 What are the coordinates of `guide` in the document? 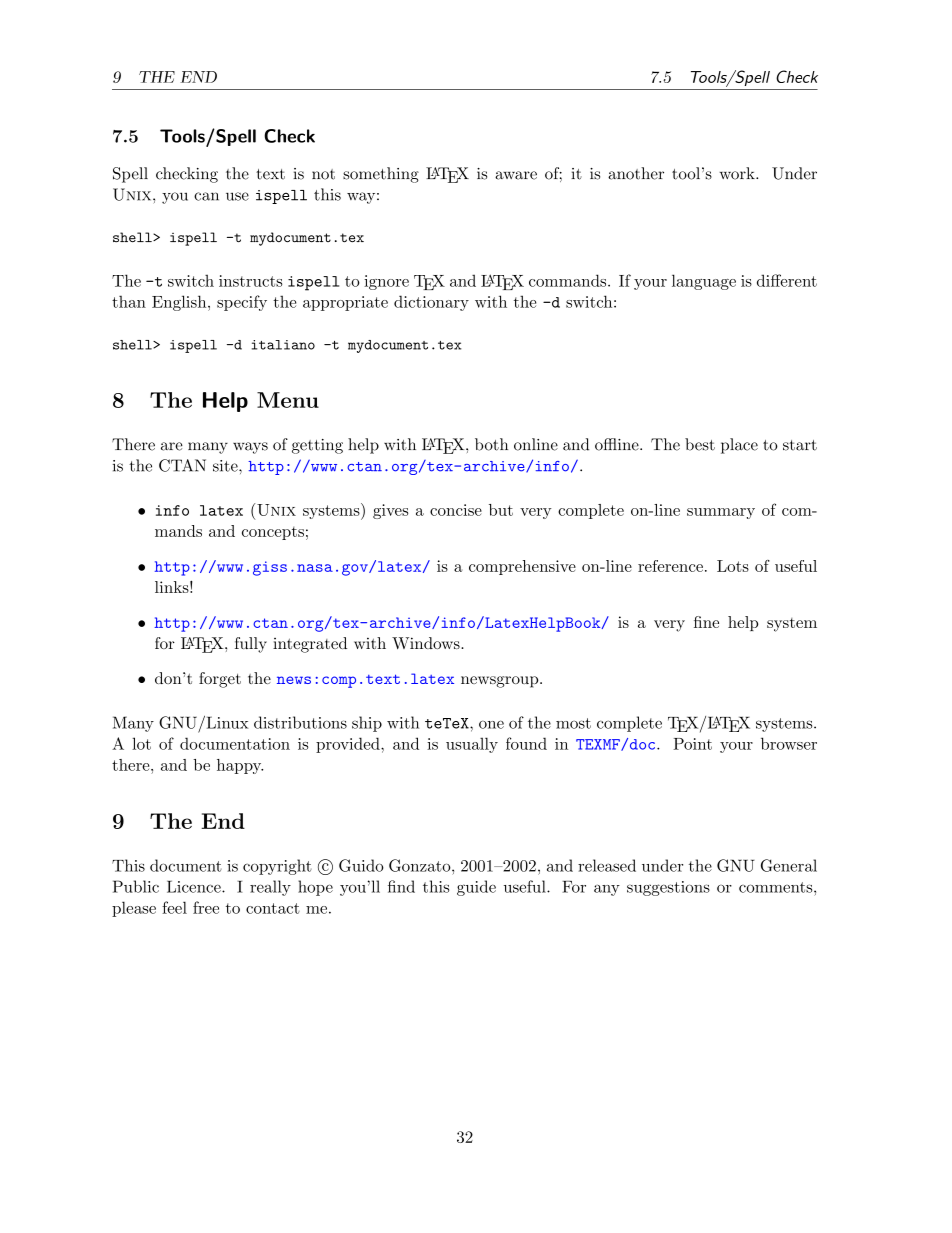 It's located at (476, 888).
